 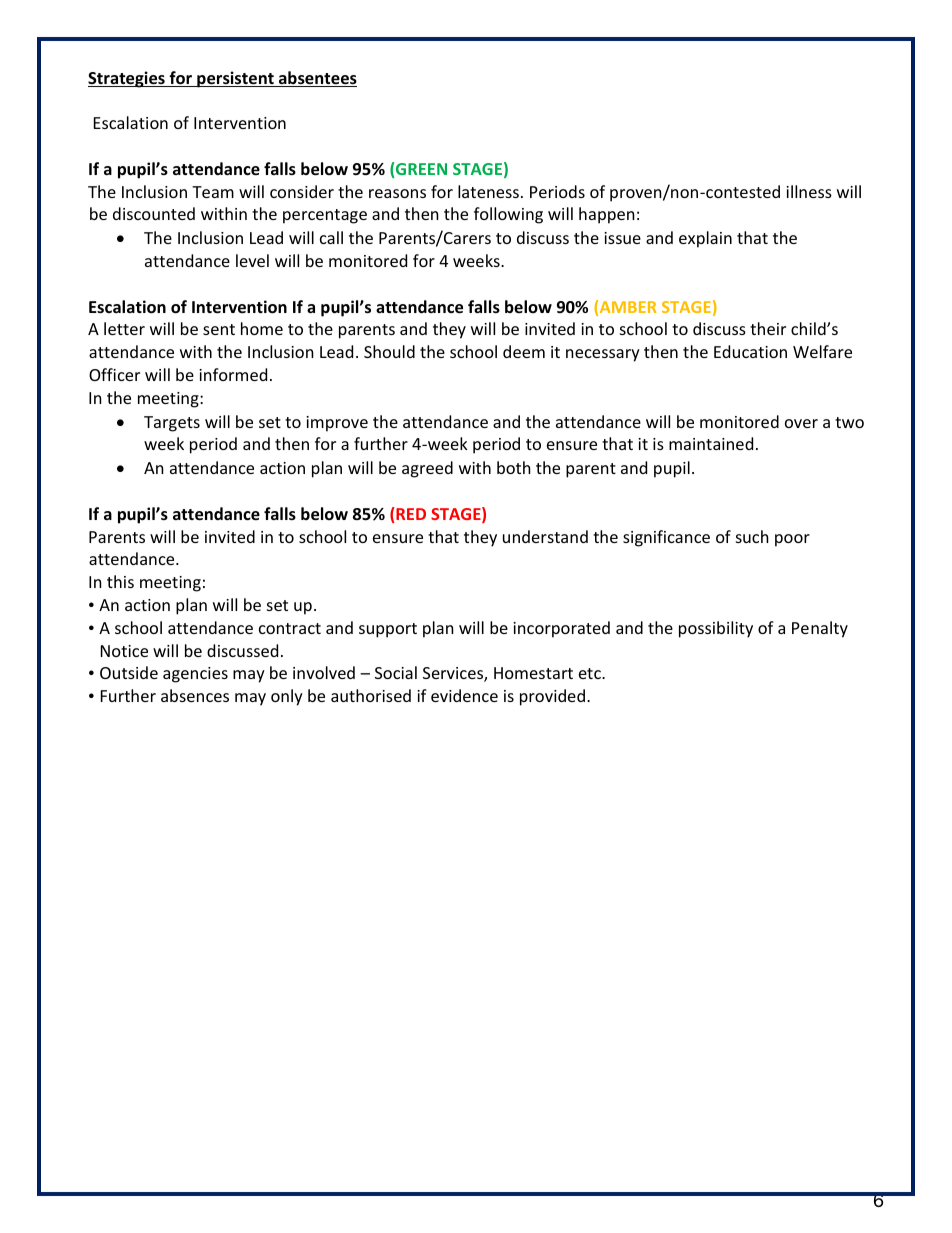 What do you see at coordinates (752, 536) in the screenshot?
I see `such` at bounding box center [752, 536].
